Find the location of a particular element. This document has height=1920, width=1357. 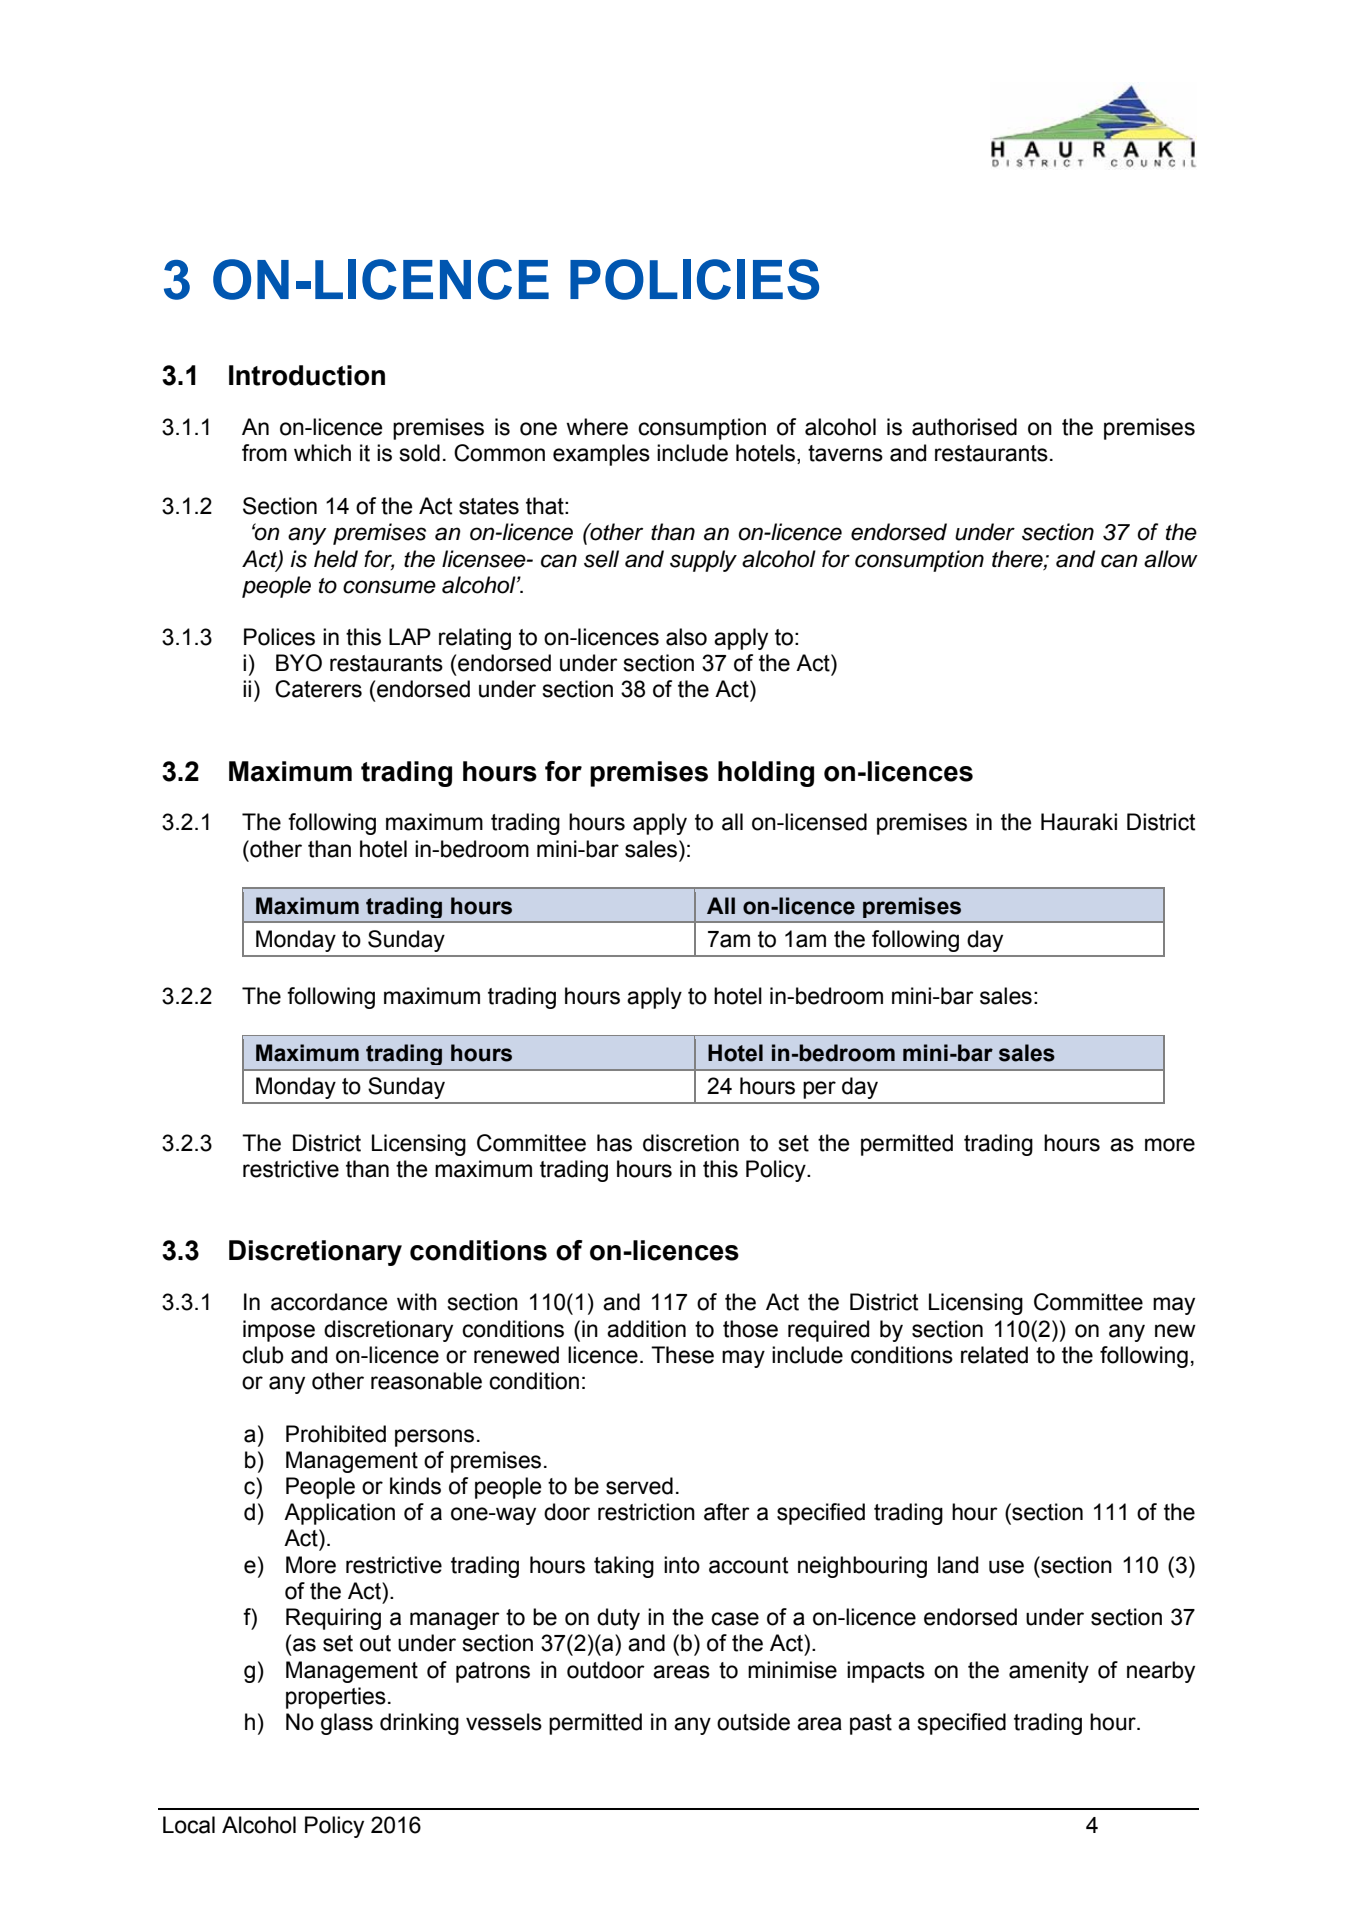

amenity is located at coordinates (1049, 1672).
